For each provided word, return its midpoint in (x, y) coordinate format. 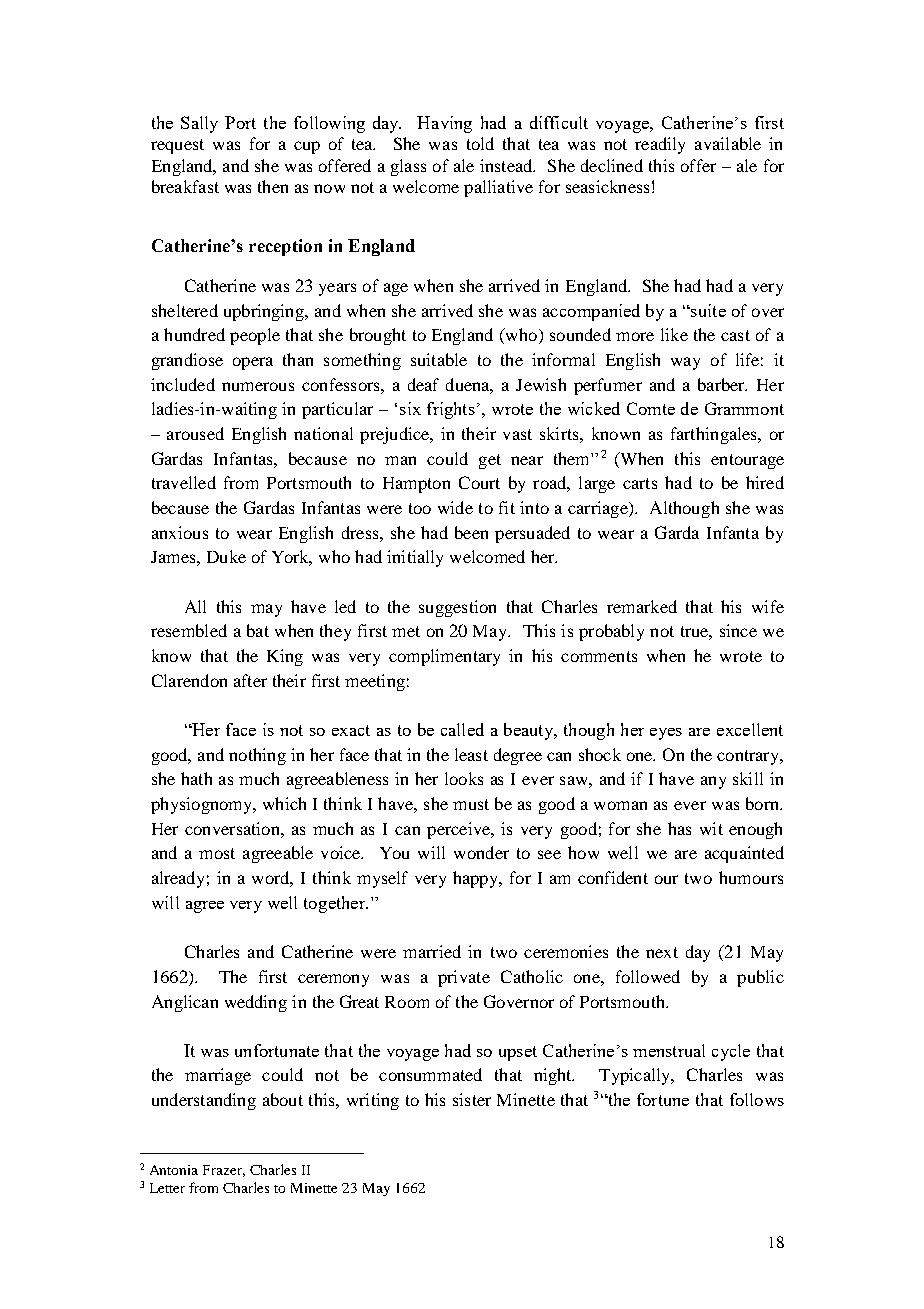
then (273, 186)
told (480, 143)
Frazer (224, 1171)
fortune (663, 1099)
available (728, 143)
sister (472, 1099)
